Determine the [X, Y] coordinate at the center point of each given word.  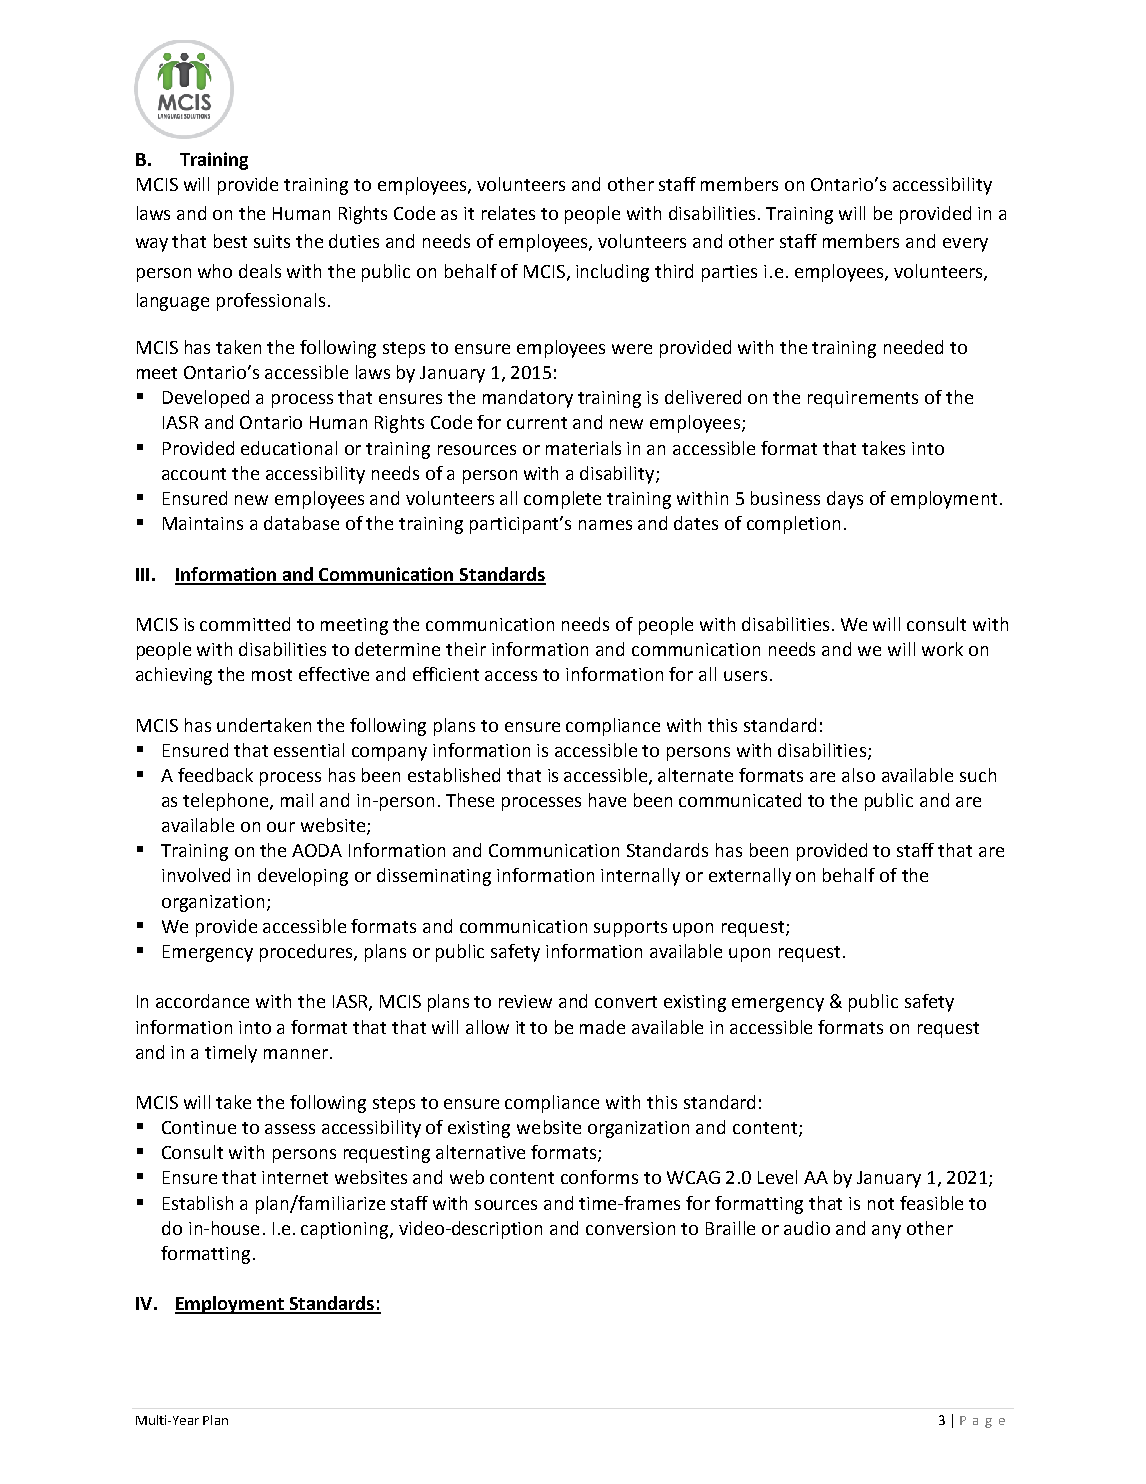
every [965, 245]
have [607, 800]
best [230, 241]
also [858, 775]
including [612, 273]
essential [309, 750]
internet [295, 1177]
